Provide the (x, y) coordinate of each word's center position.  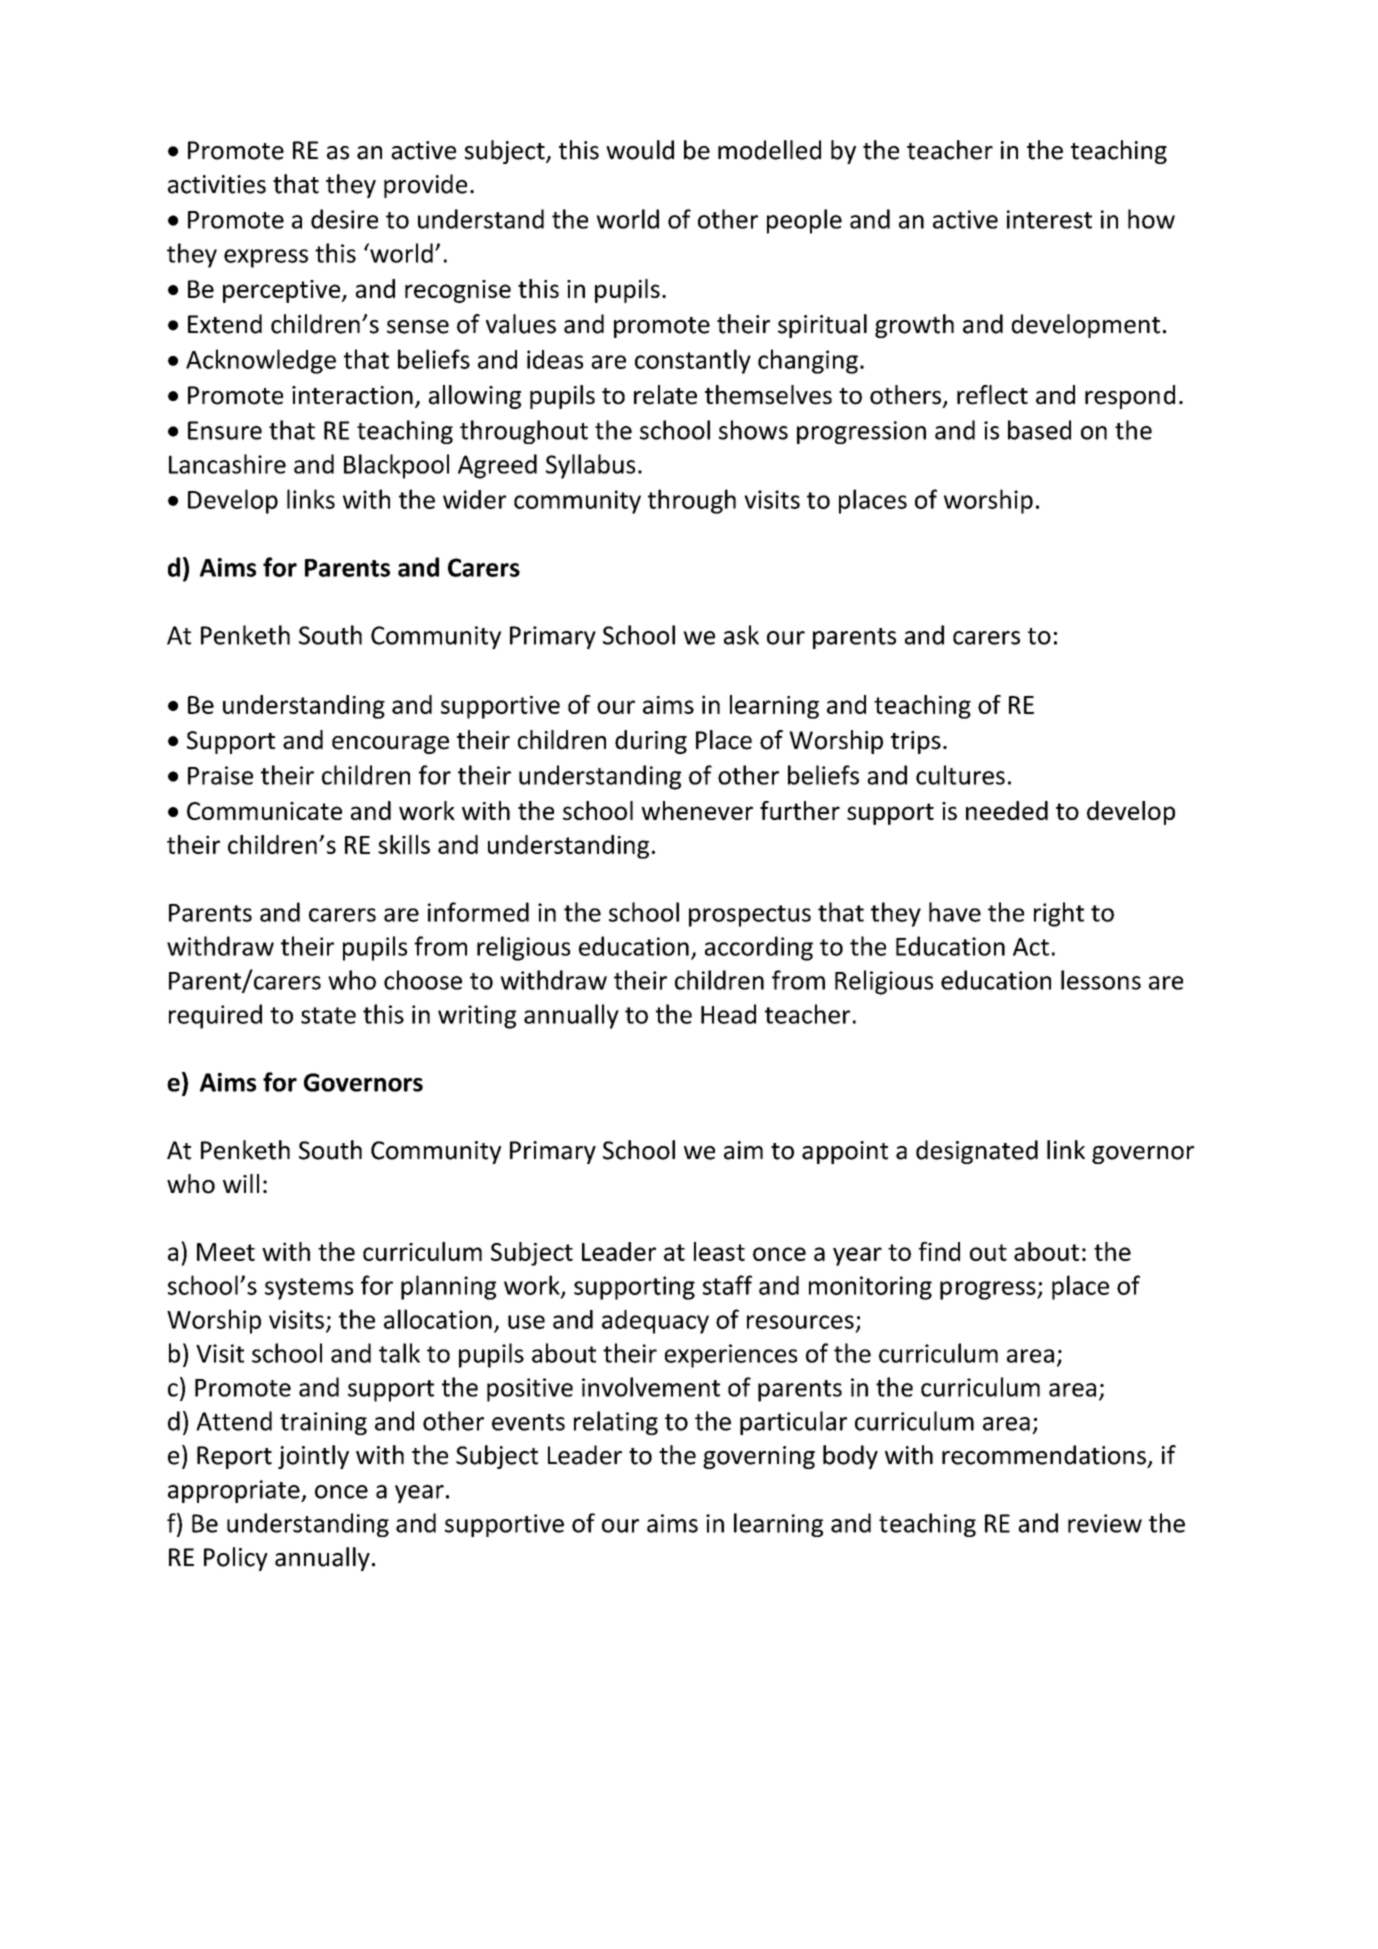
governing (759, 1457)
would (640, 150)
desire (344, 219)
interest (1049, 219)
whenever (697, 810)
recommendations (1044, 1455)
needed (1007, 810)
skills (404, 844)
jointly (313, 1457)
